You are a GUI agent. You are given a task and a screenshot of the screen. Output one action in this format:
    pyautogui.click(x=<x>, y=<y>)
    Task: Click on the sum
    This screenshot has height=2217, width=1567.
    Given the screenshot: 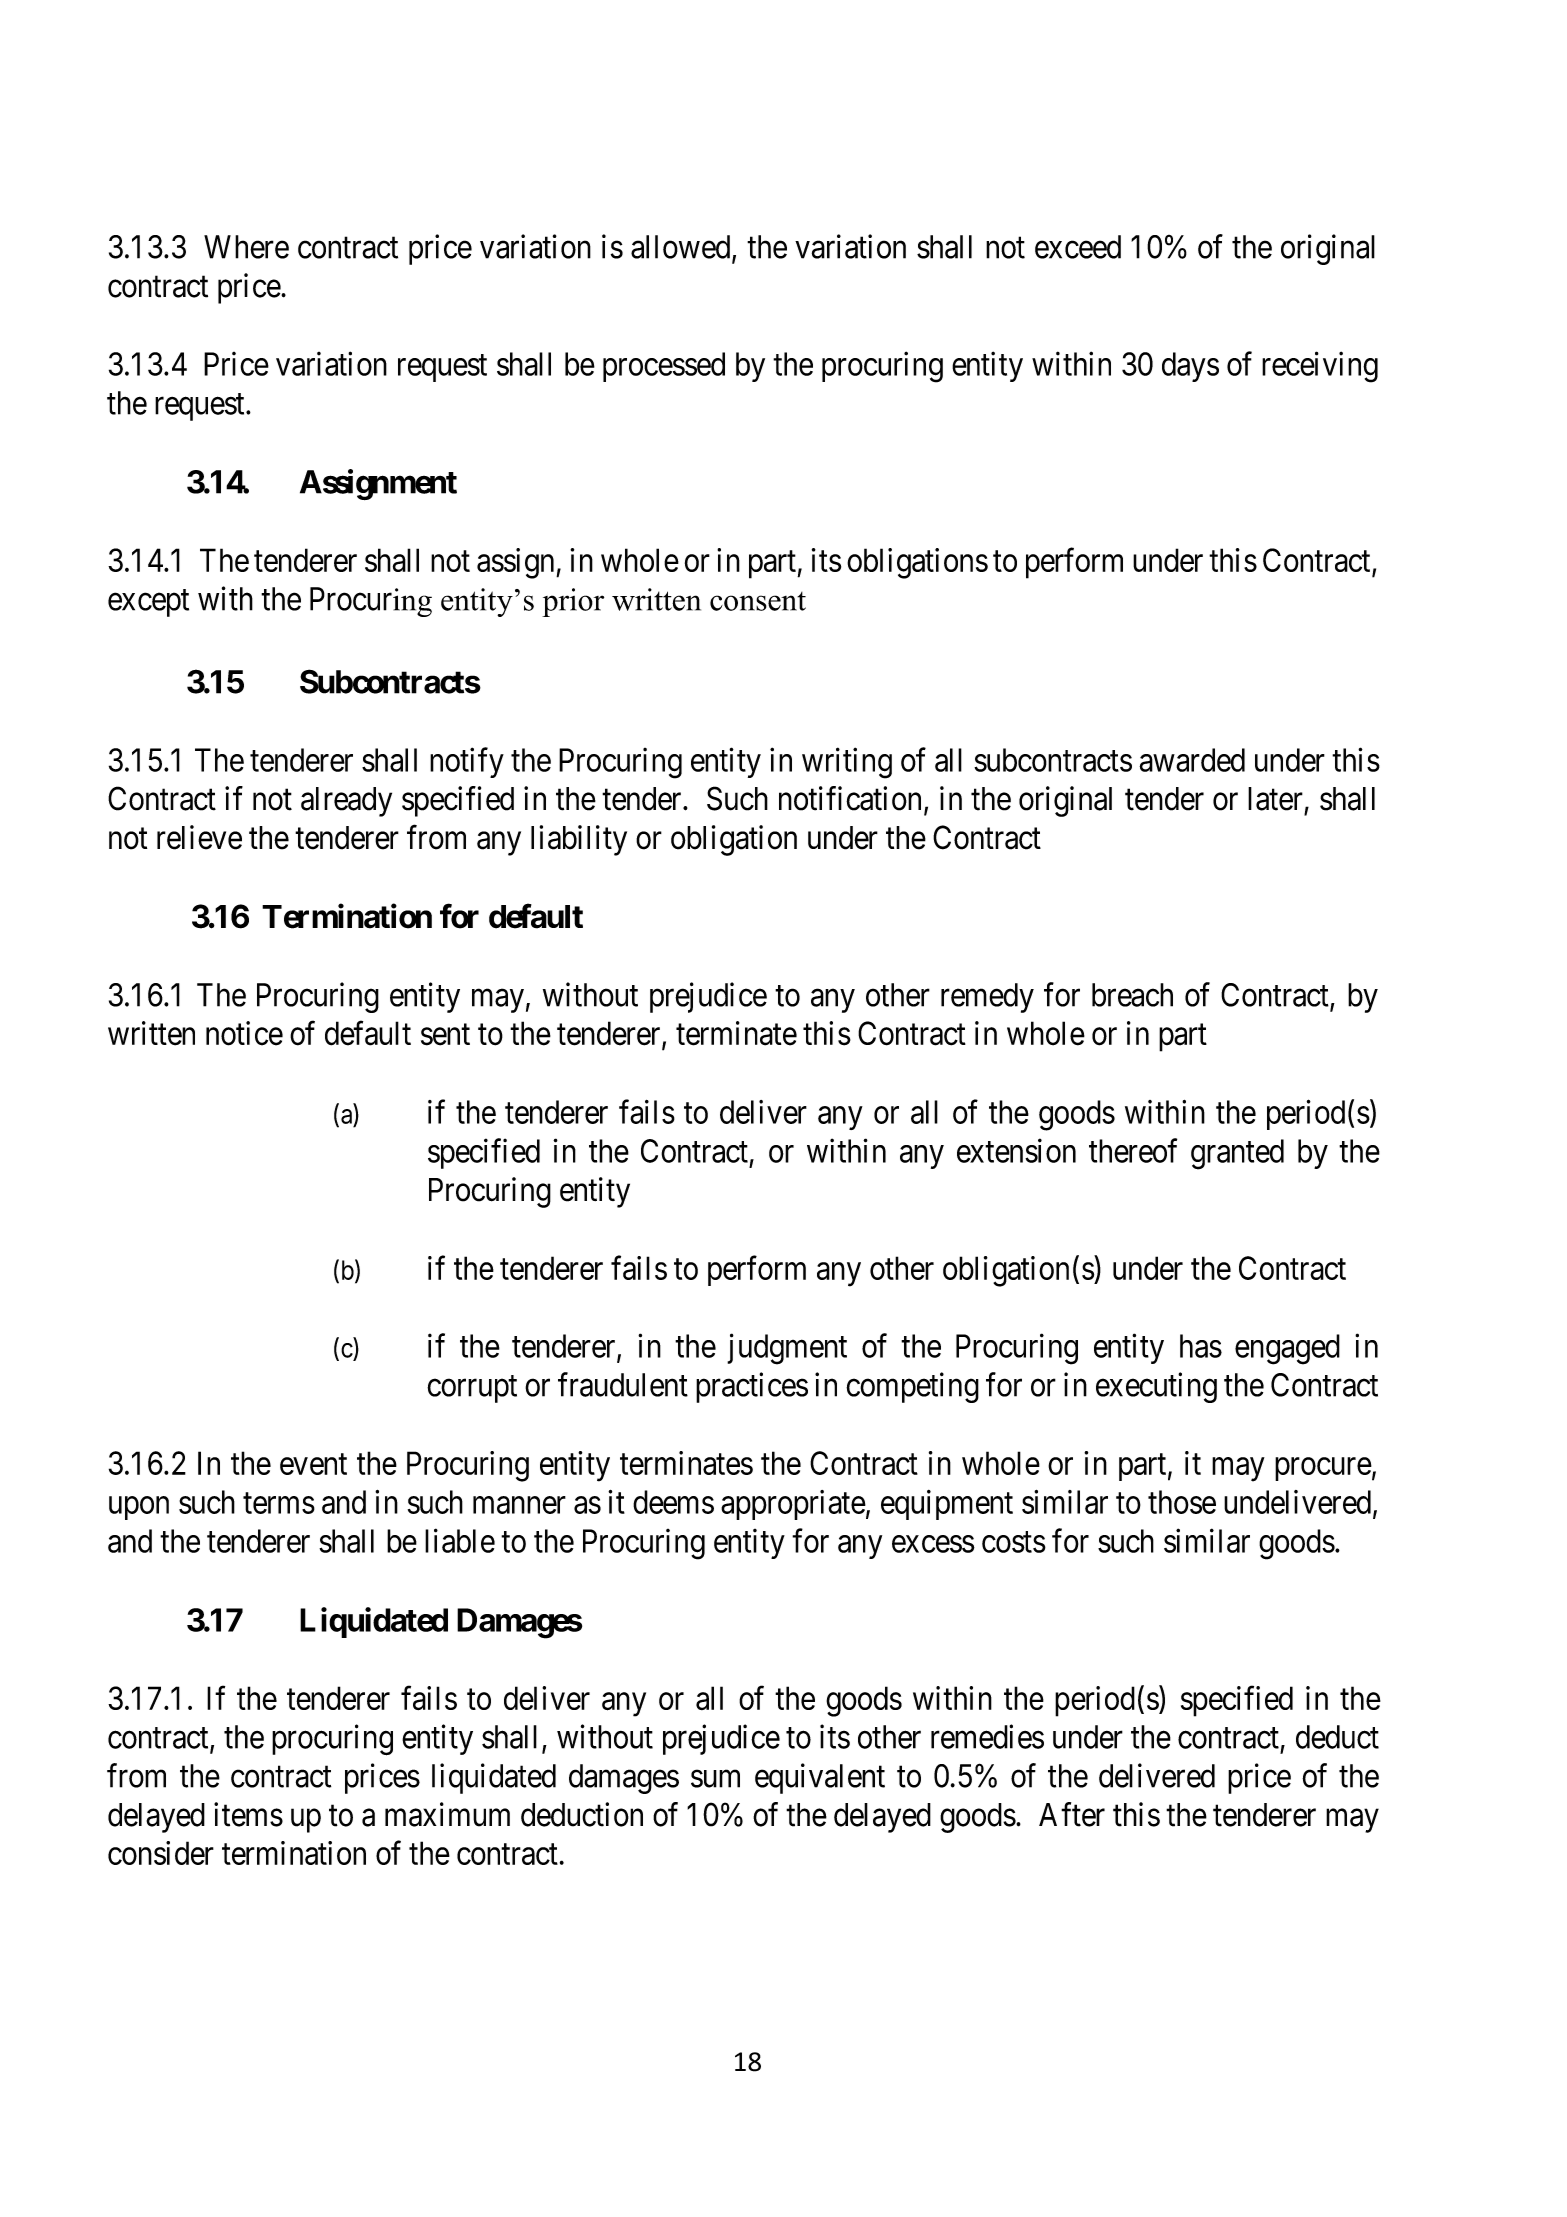 What is the action you would take?
    pyautogui.click(x=715, y=1779)
